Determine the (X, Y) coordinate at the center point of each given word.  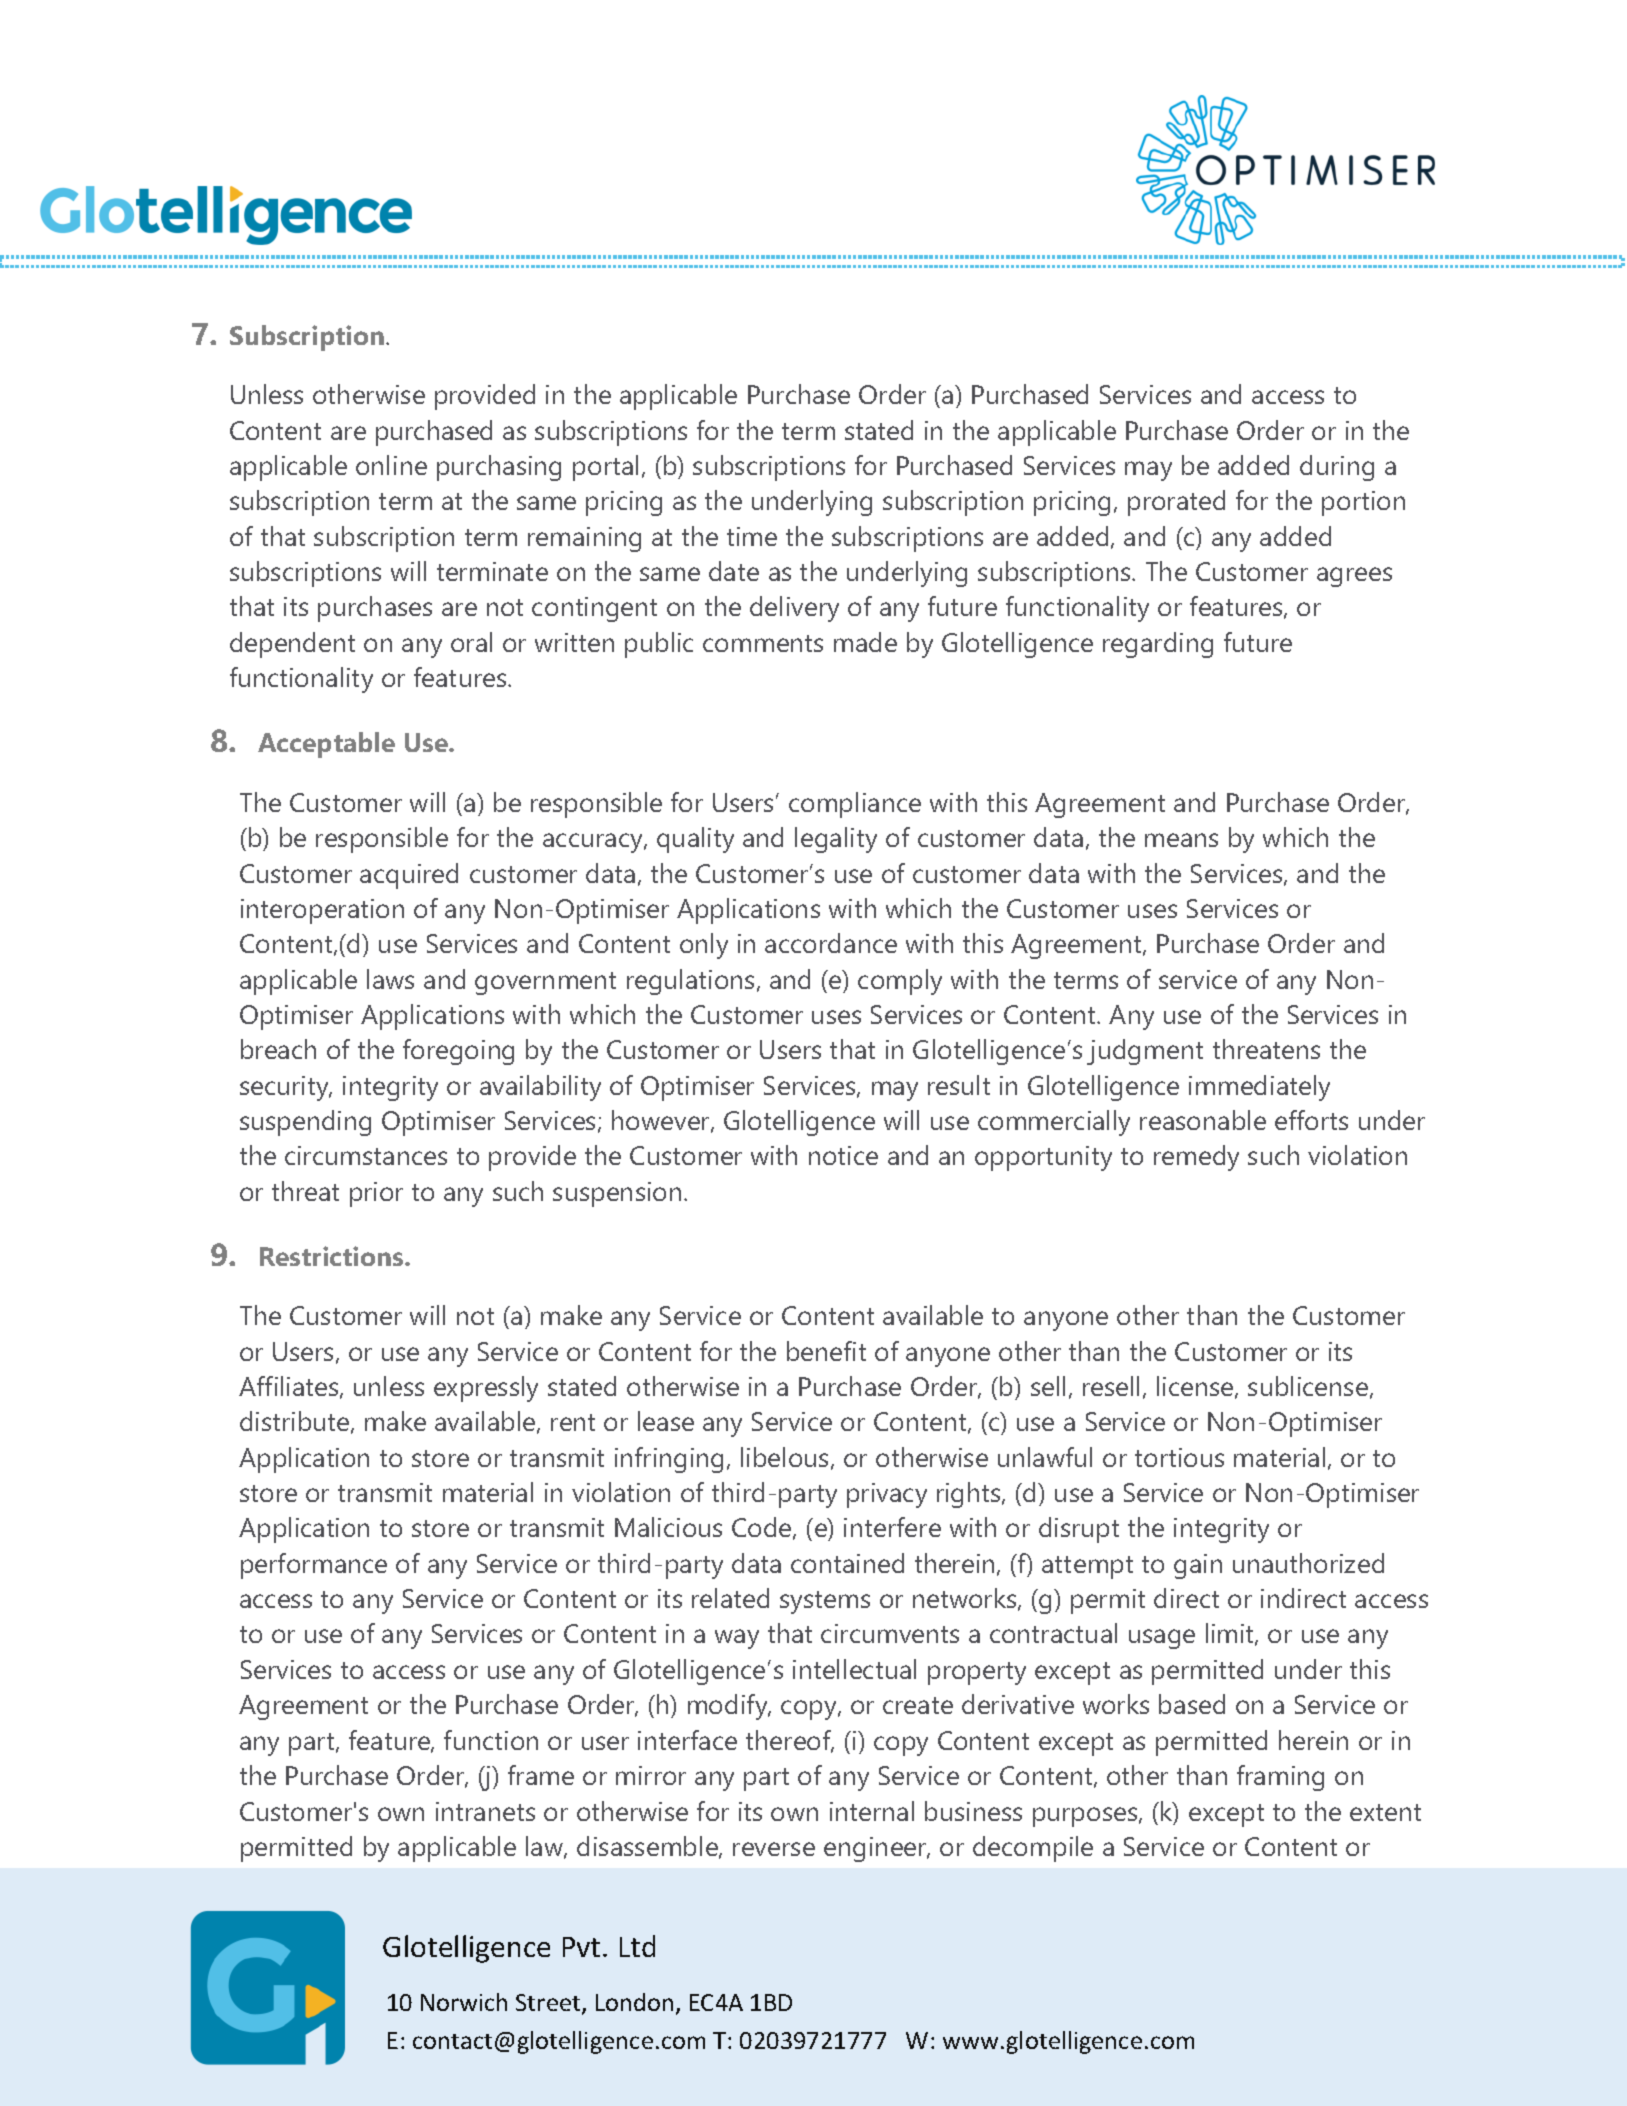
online (391, 465)
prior (376, 1194)
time (752, 536)
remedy (1196, 1158)
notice (843, 1155)
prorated (1176, 503)
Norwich (464, 2002)
